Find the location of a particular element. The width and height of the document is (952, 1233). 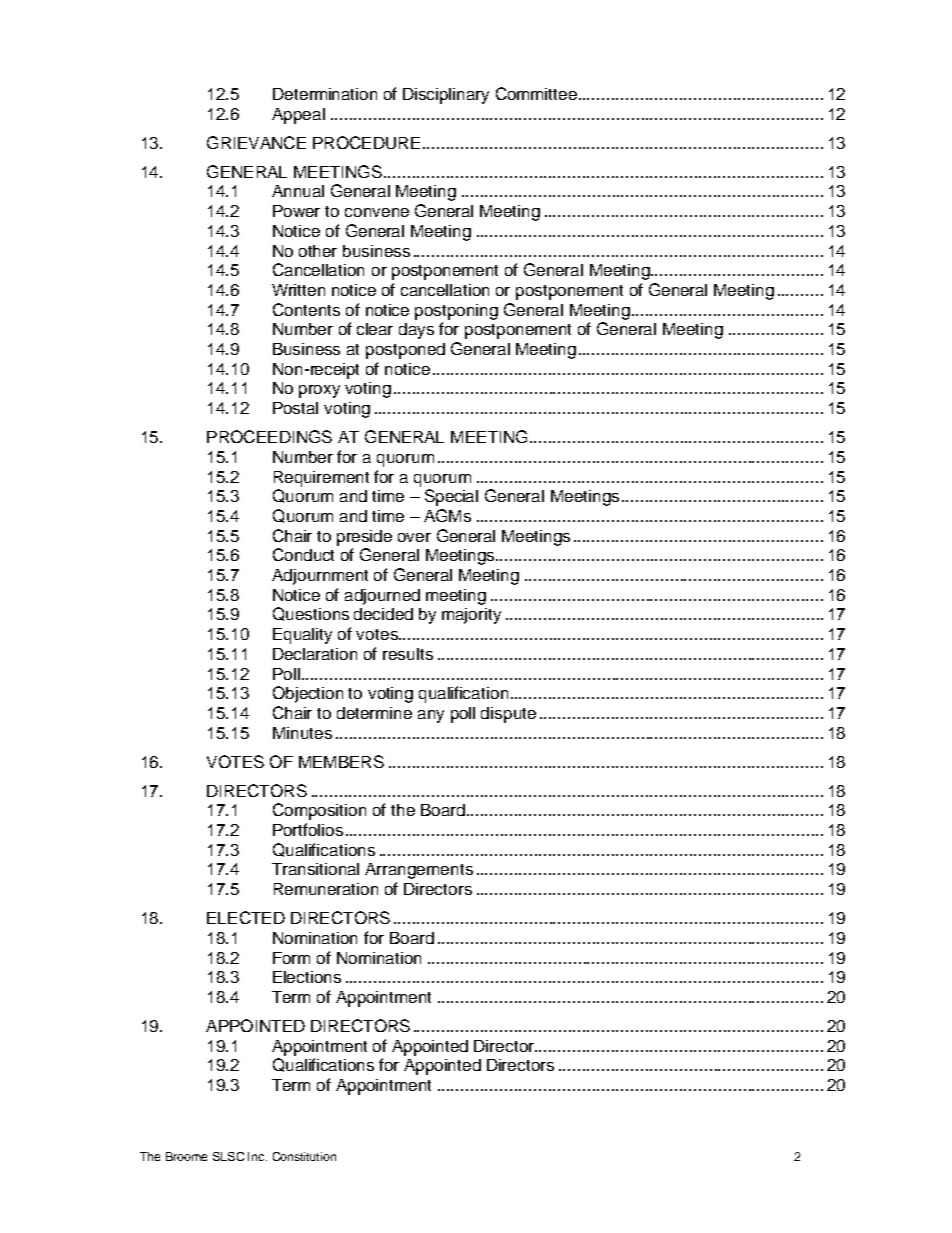

postponing is located at coordinates (456, 312).
